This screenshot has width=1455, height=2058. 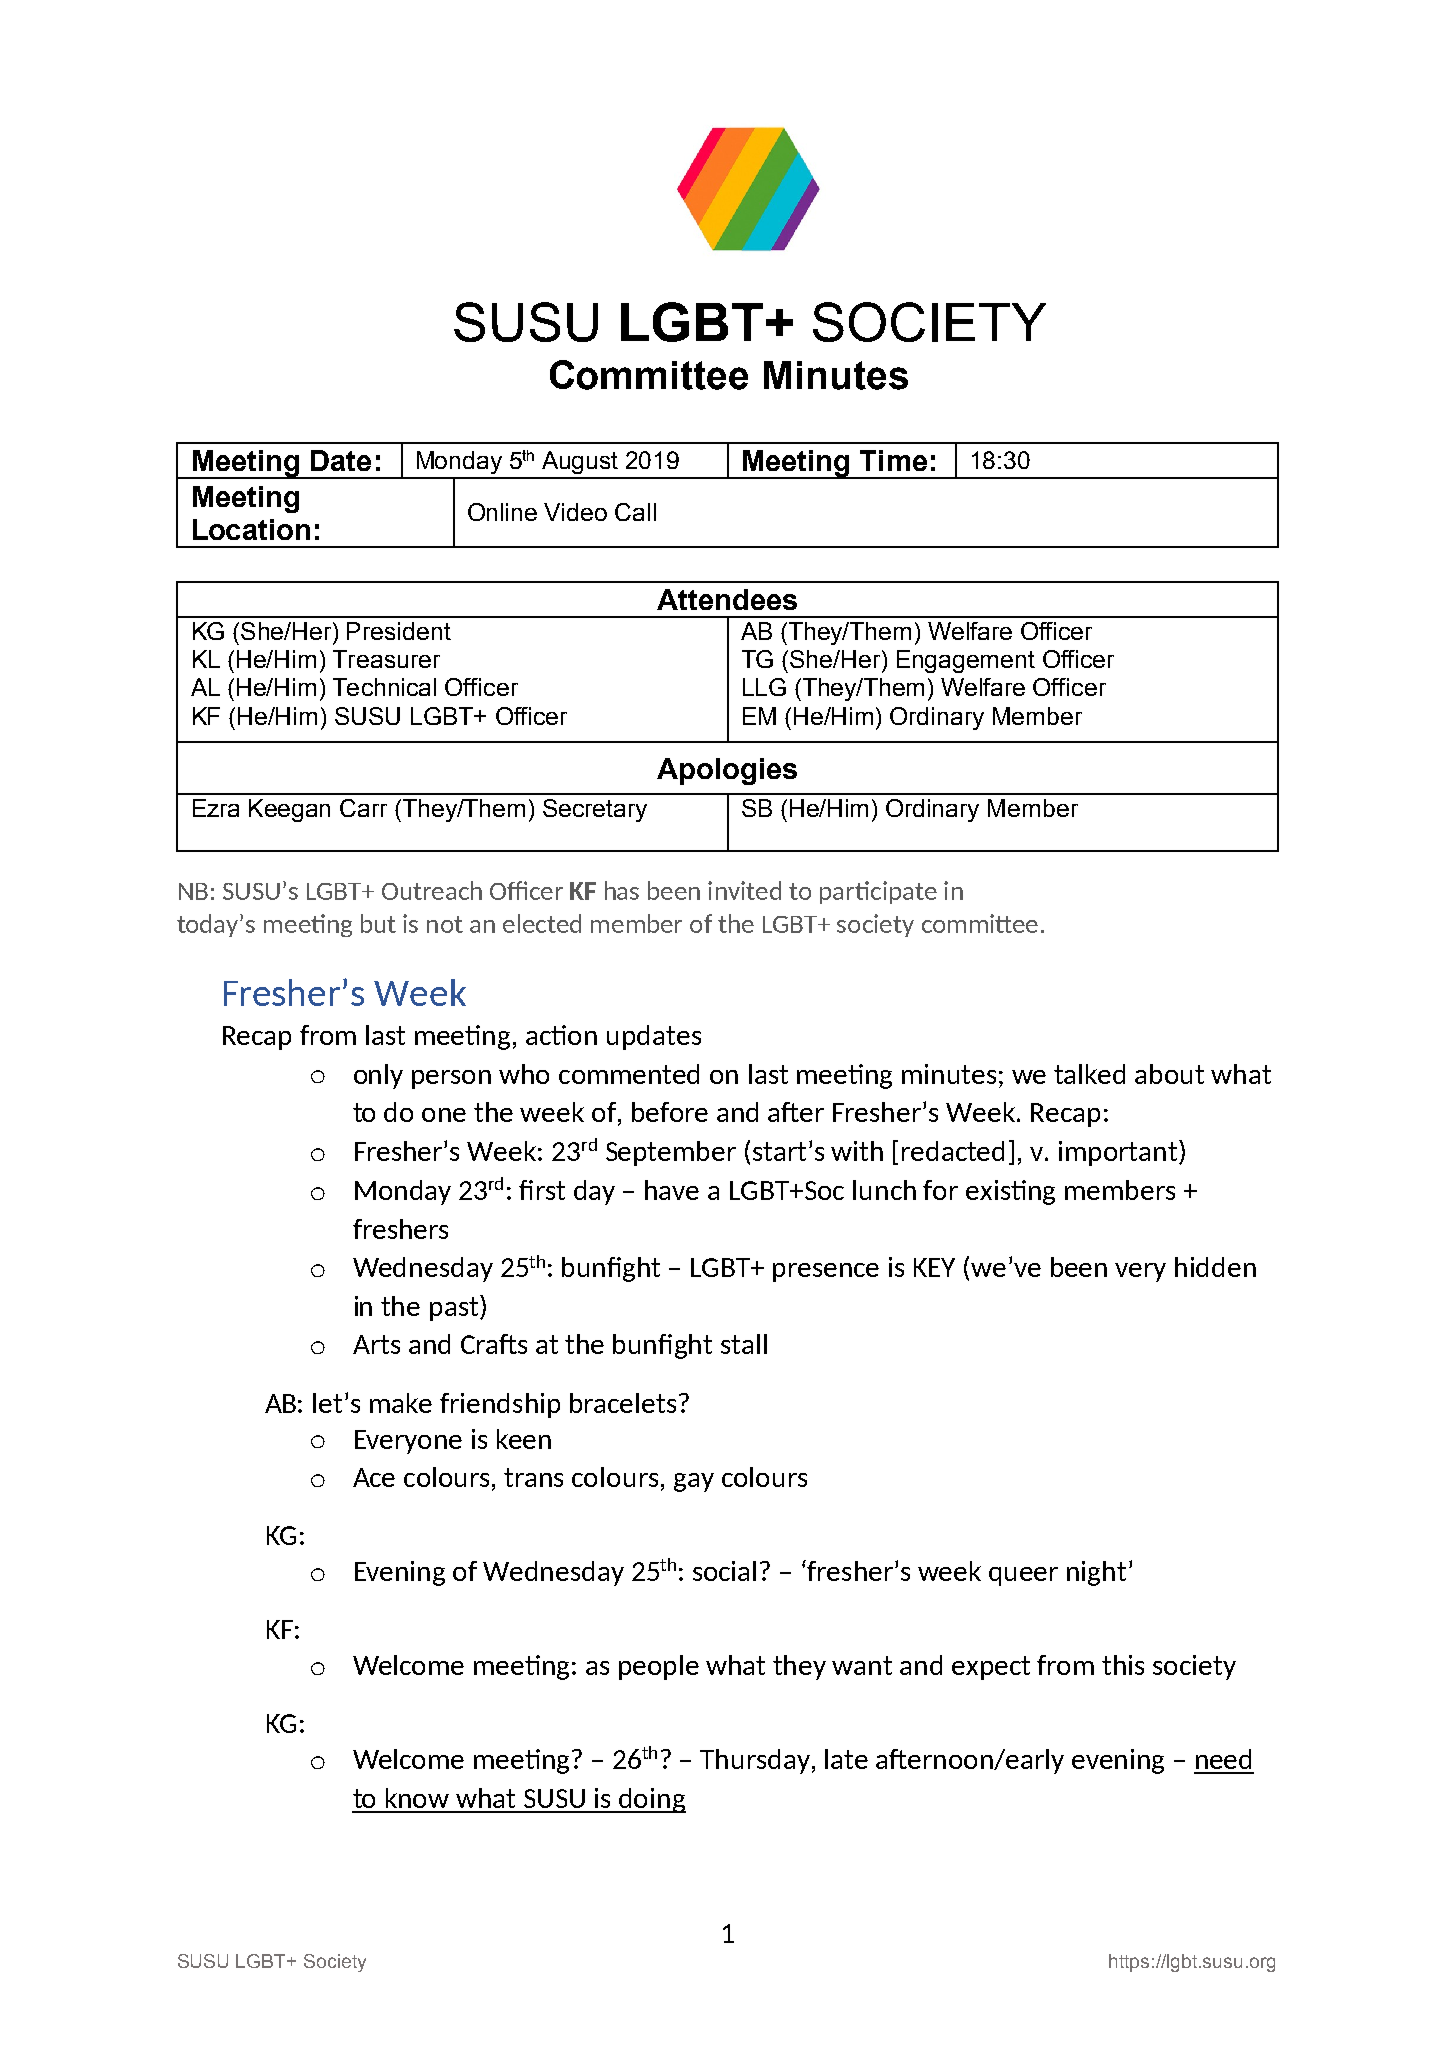 What do you see at coordinates (893, 460) in the screenshot?
I see `Time` at bounding box center [893, 460].
